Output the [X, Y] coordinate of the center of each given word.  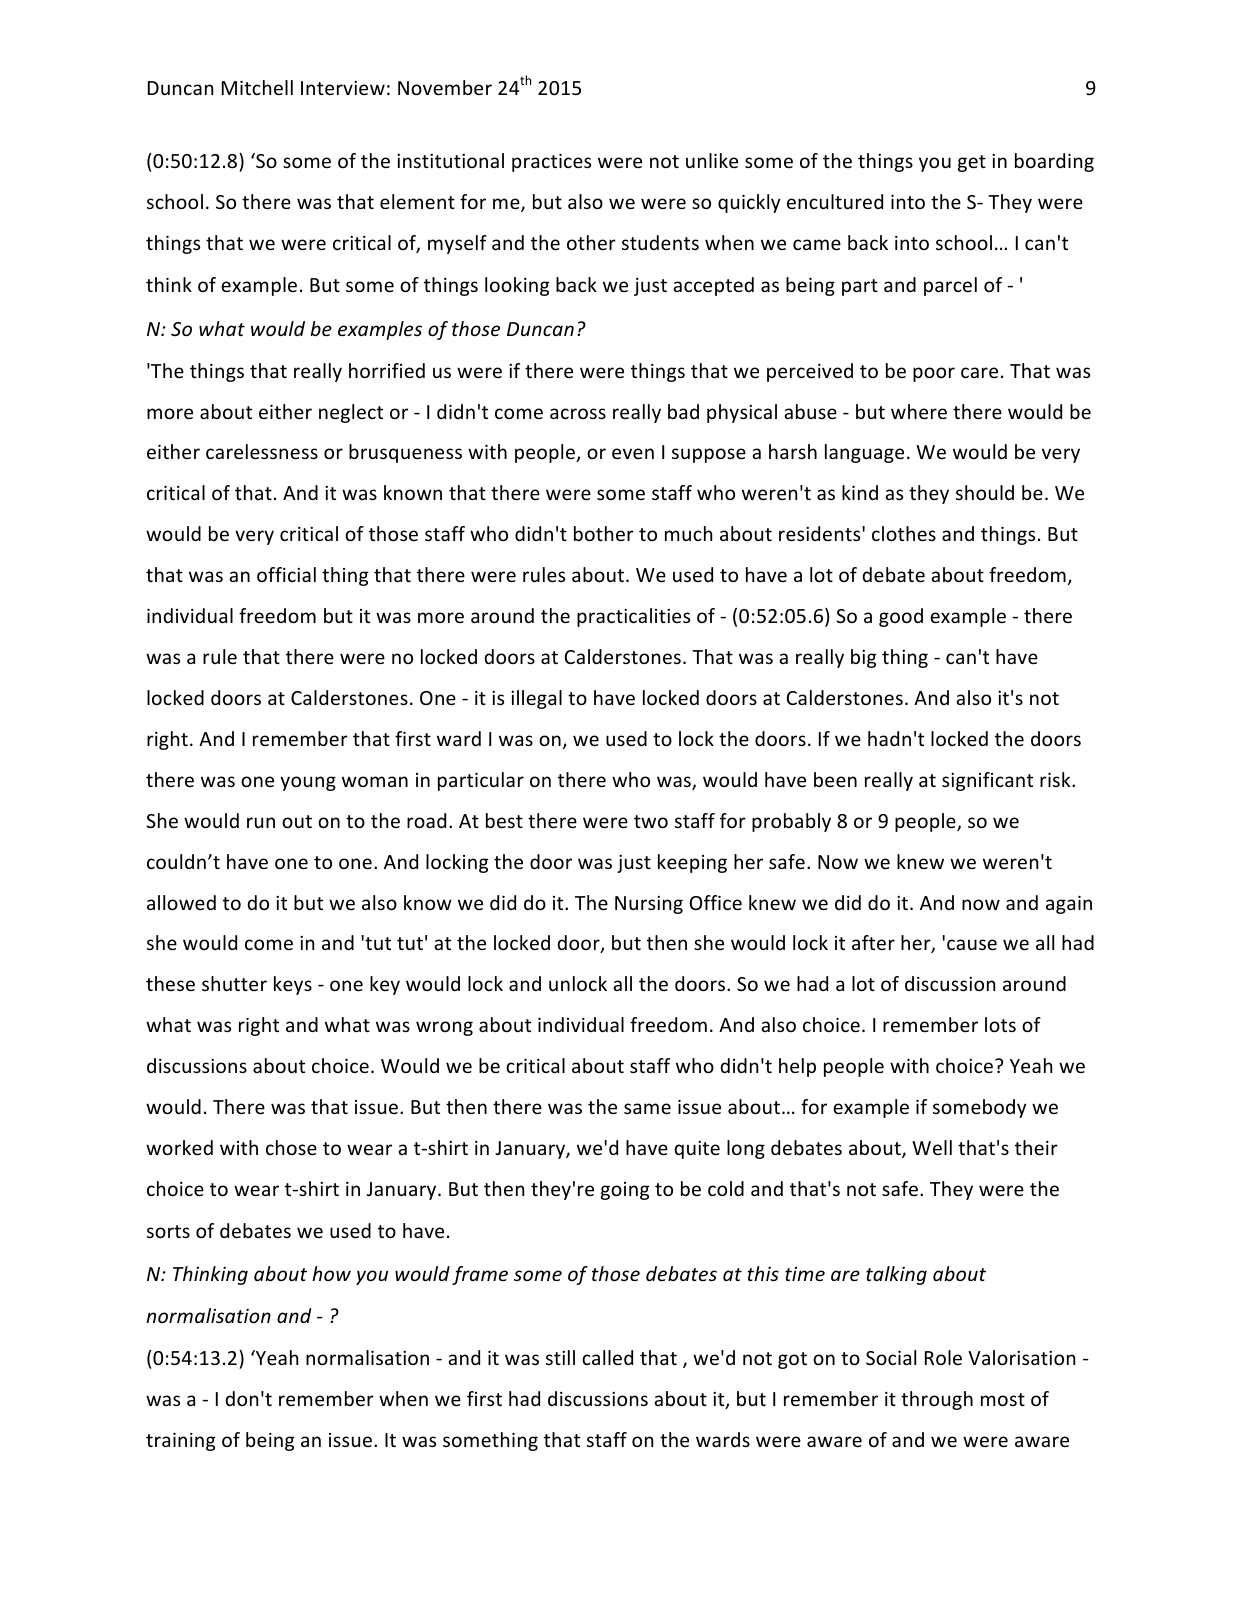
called [607, 1357]
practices [551, 163]
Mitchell [257, 87]
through [937, 1400]
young [308, 783]
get [972, 163]
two [651, 821]
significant [987, 781]
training [180, 1442]
